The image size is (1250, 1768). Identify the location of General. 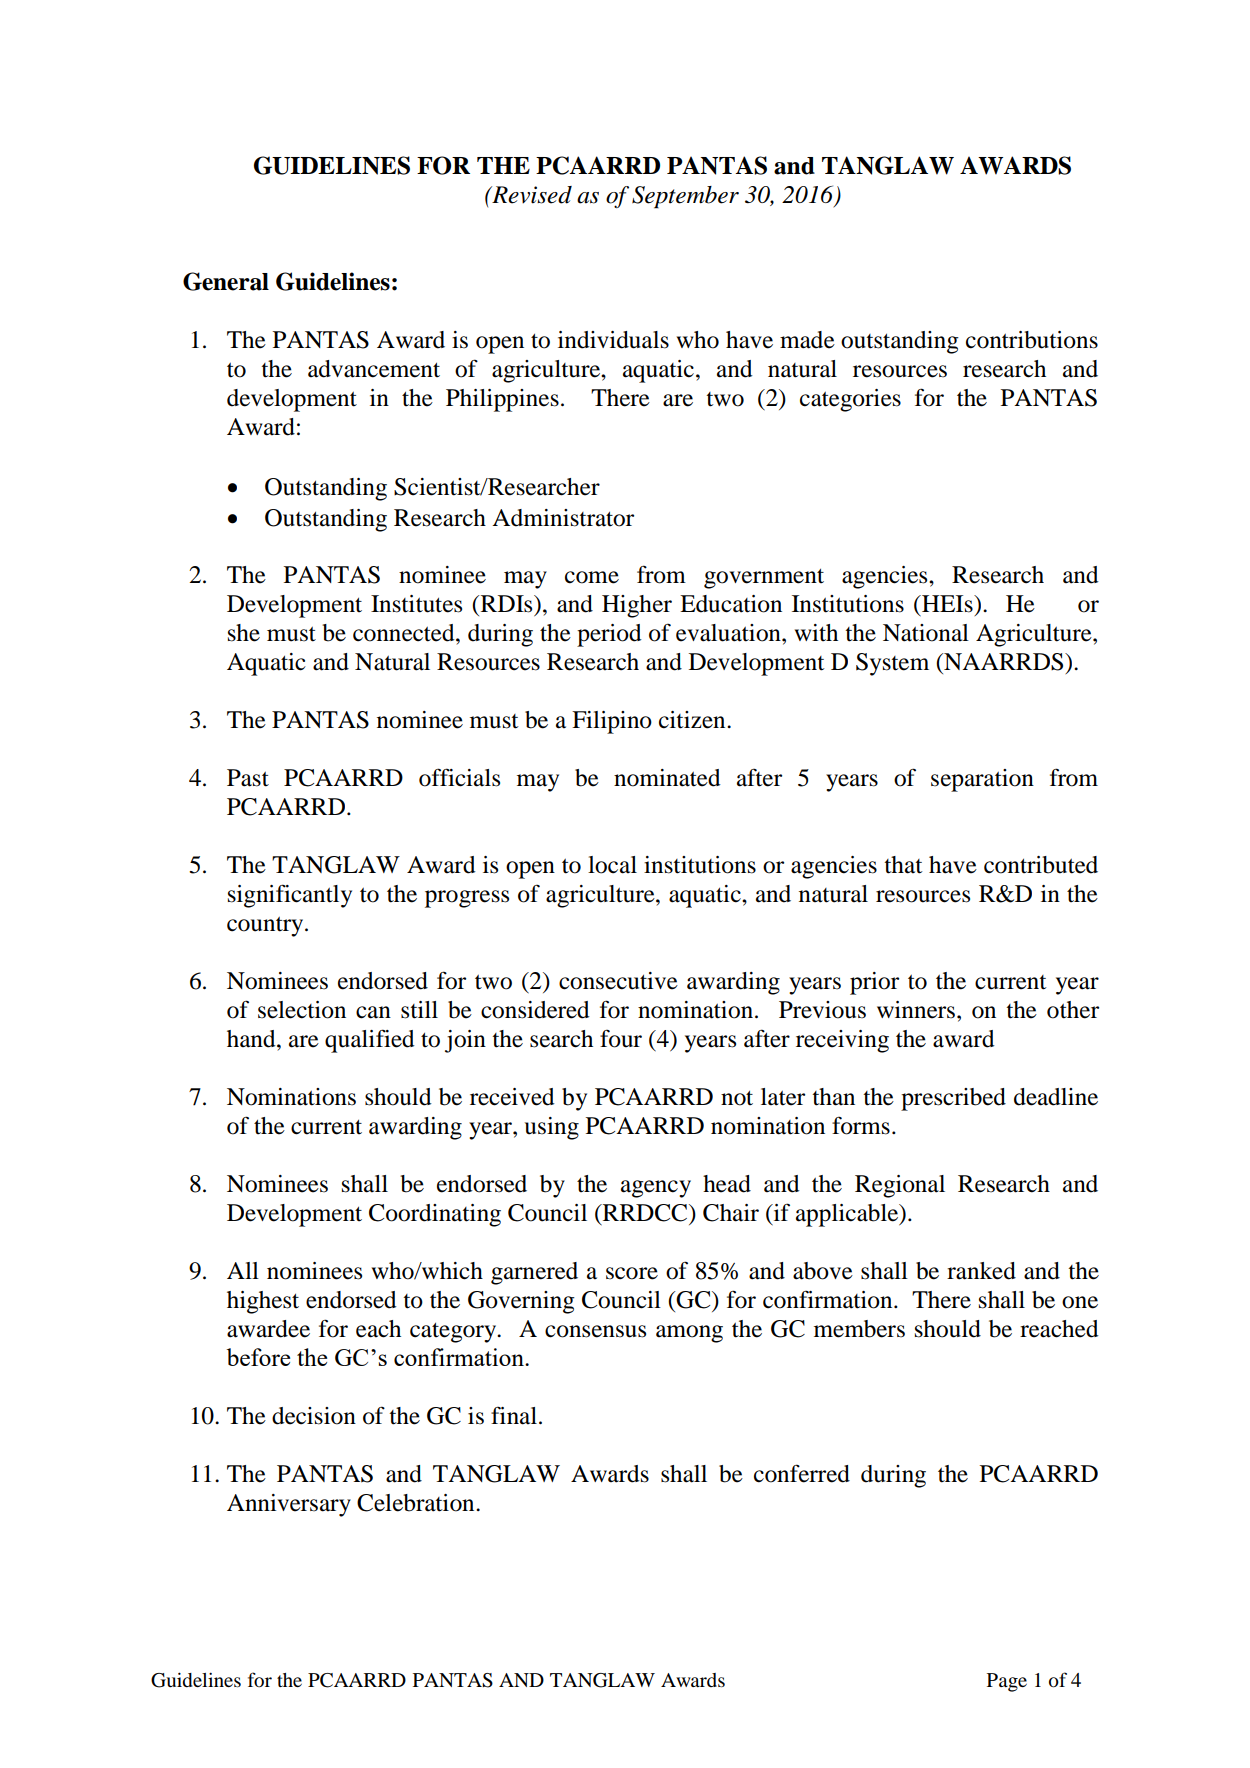
(226, 281).
